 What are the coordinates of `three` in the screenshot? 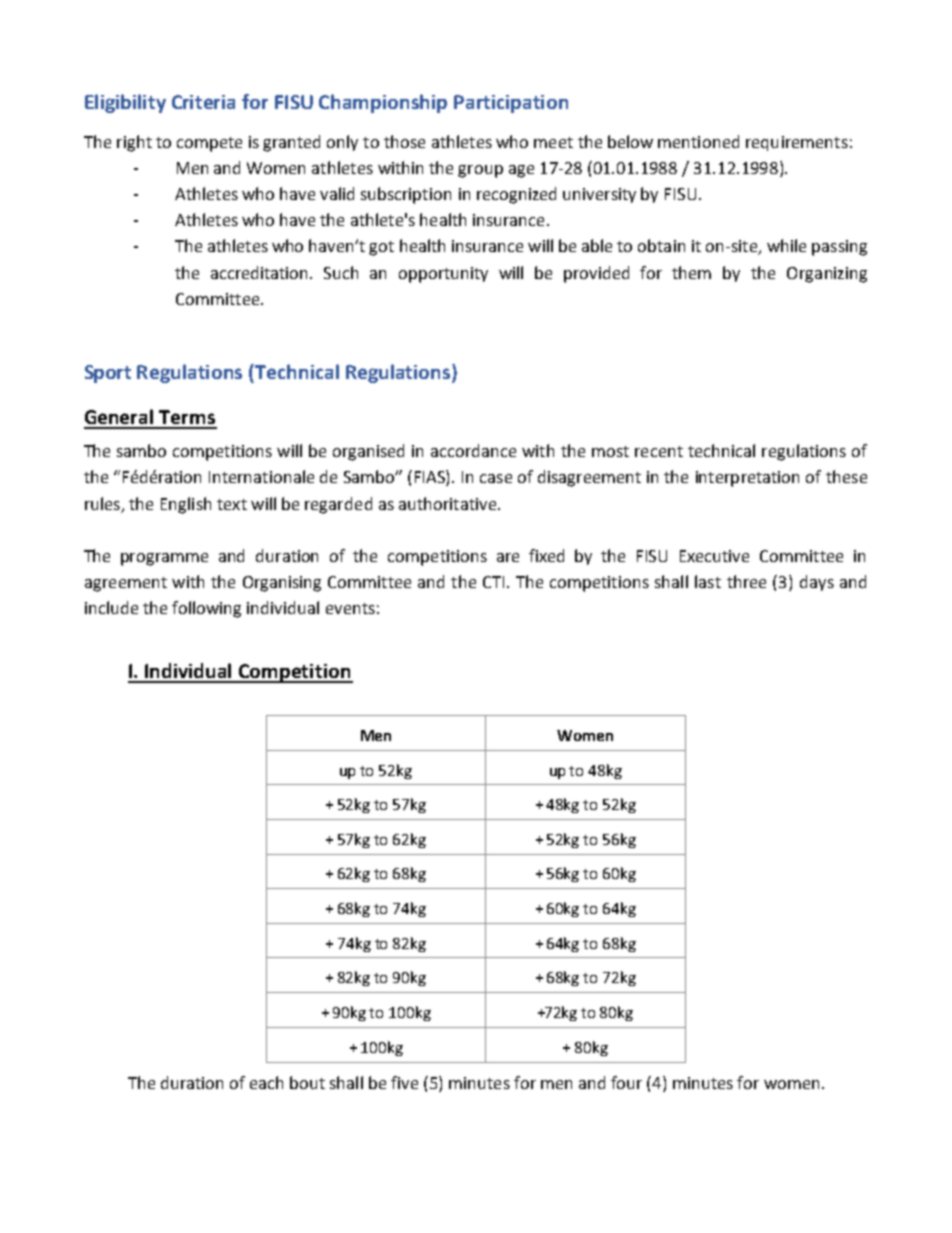 It's located at (746, 581).
